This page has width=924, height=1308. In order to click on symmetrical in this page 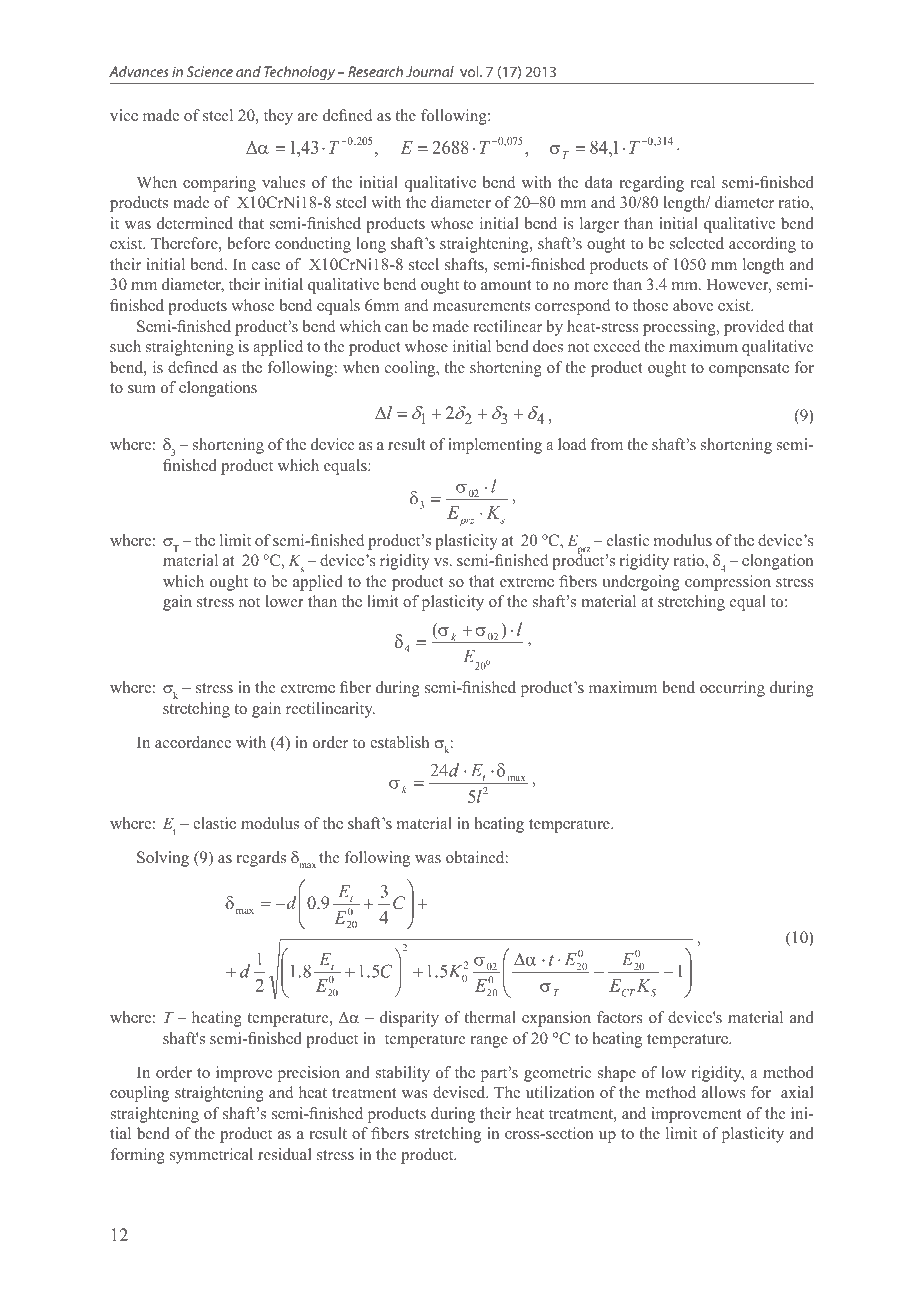, I will do `click(211, 1156)`.
